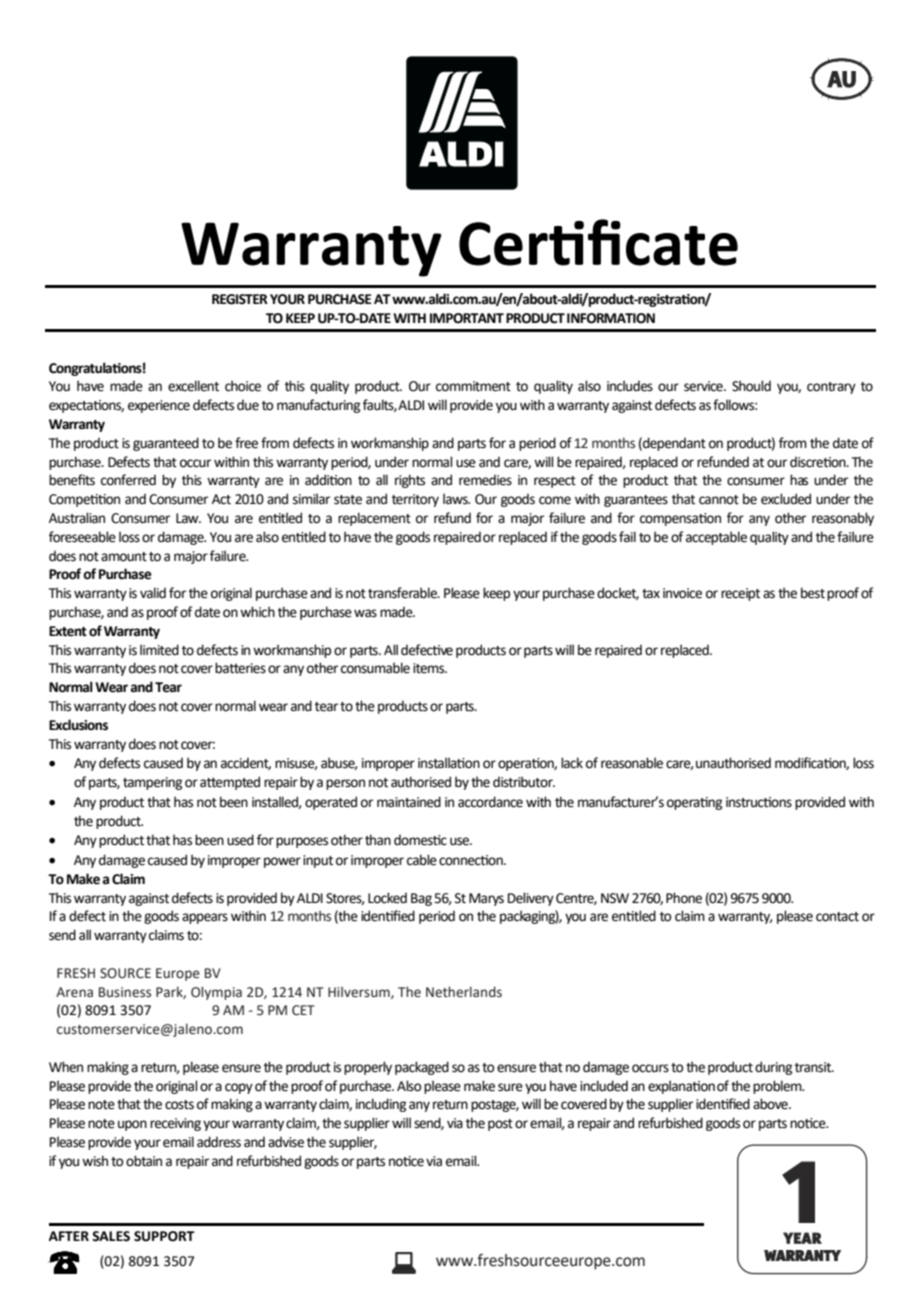 The width and height of the page is (924, 1311). Describe the element at coordinates (124, 557) in the page. I see `amount` at that location.
